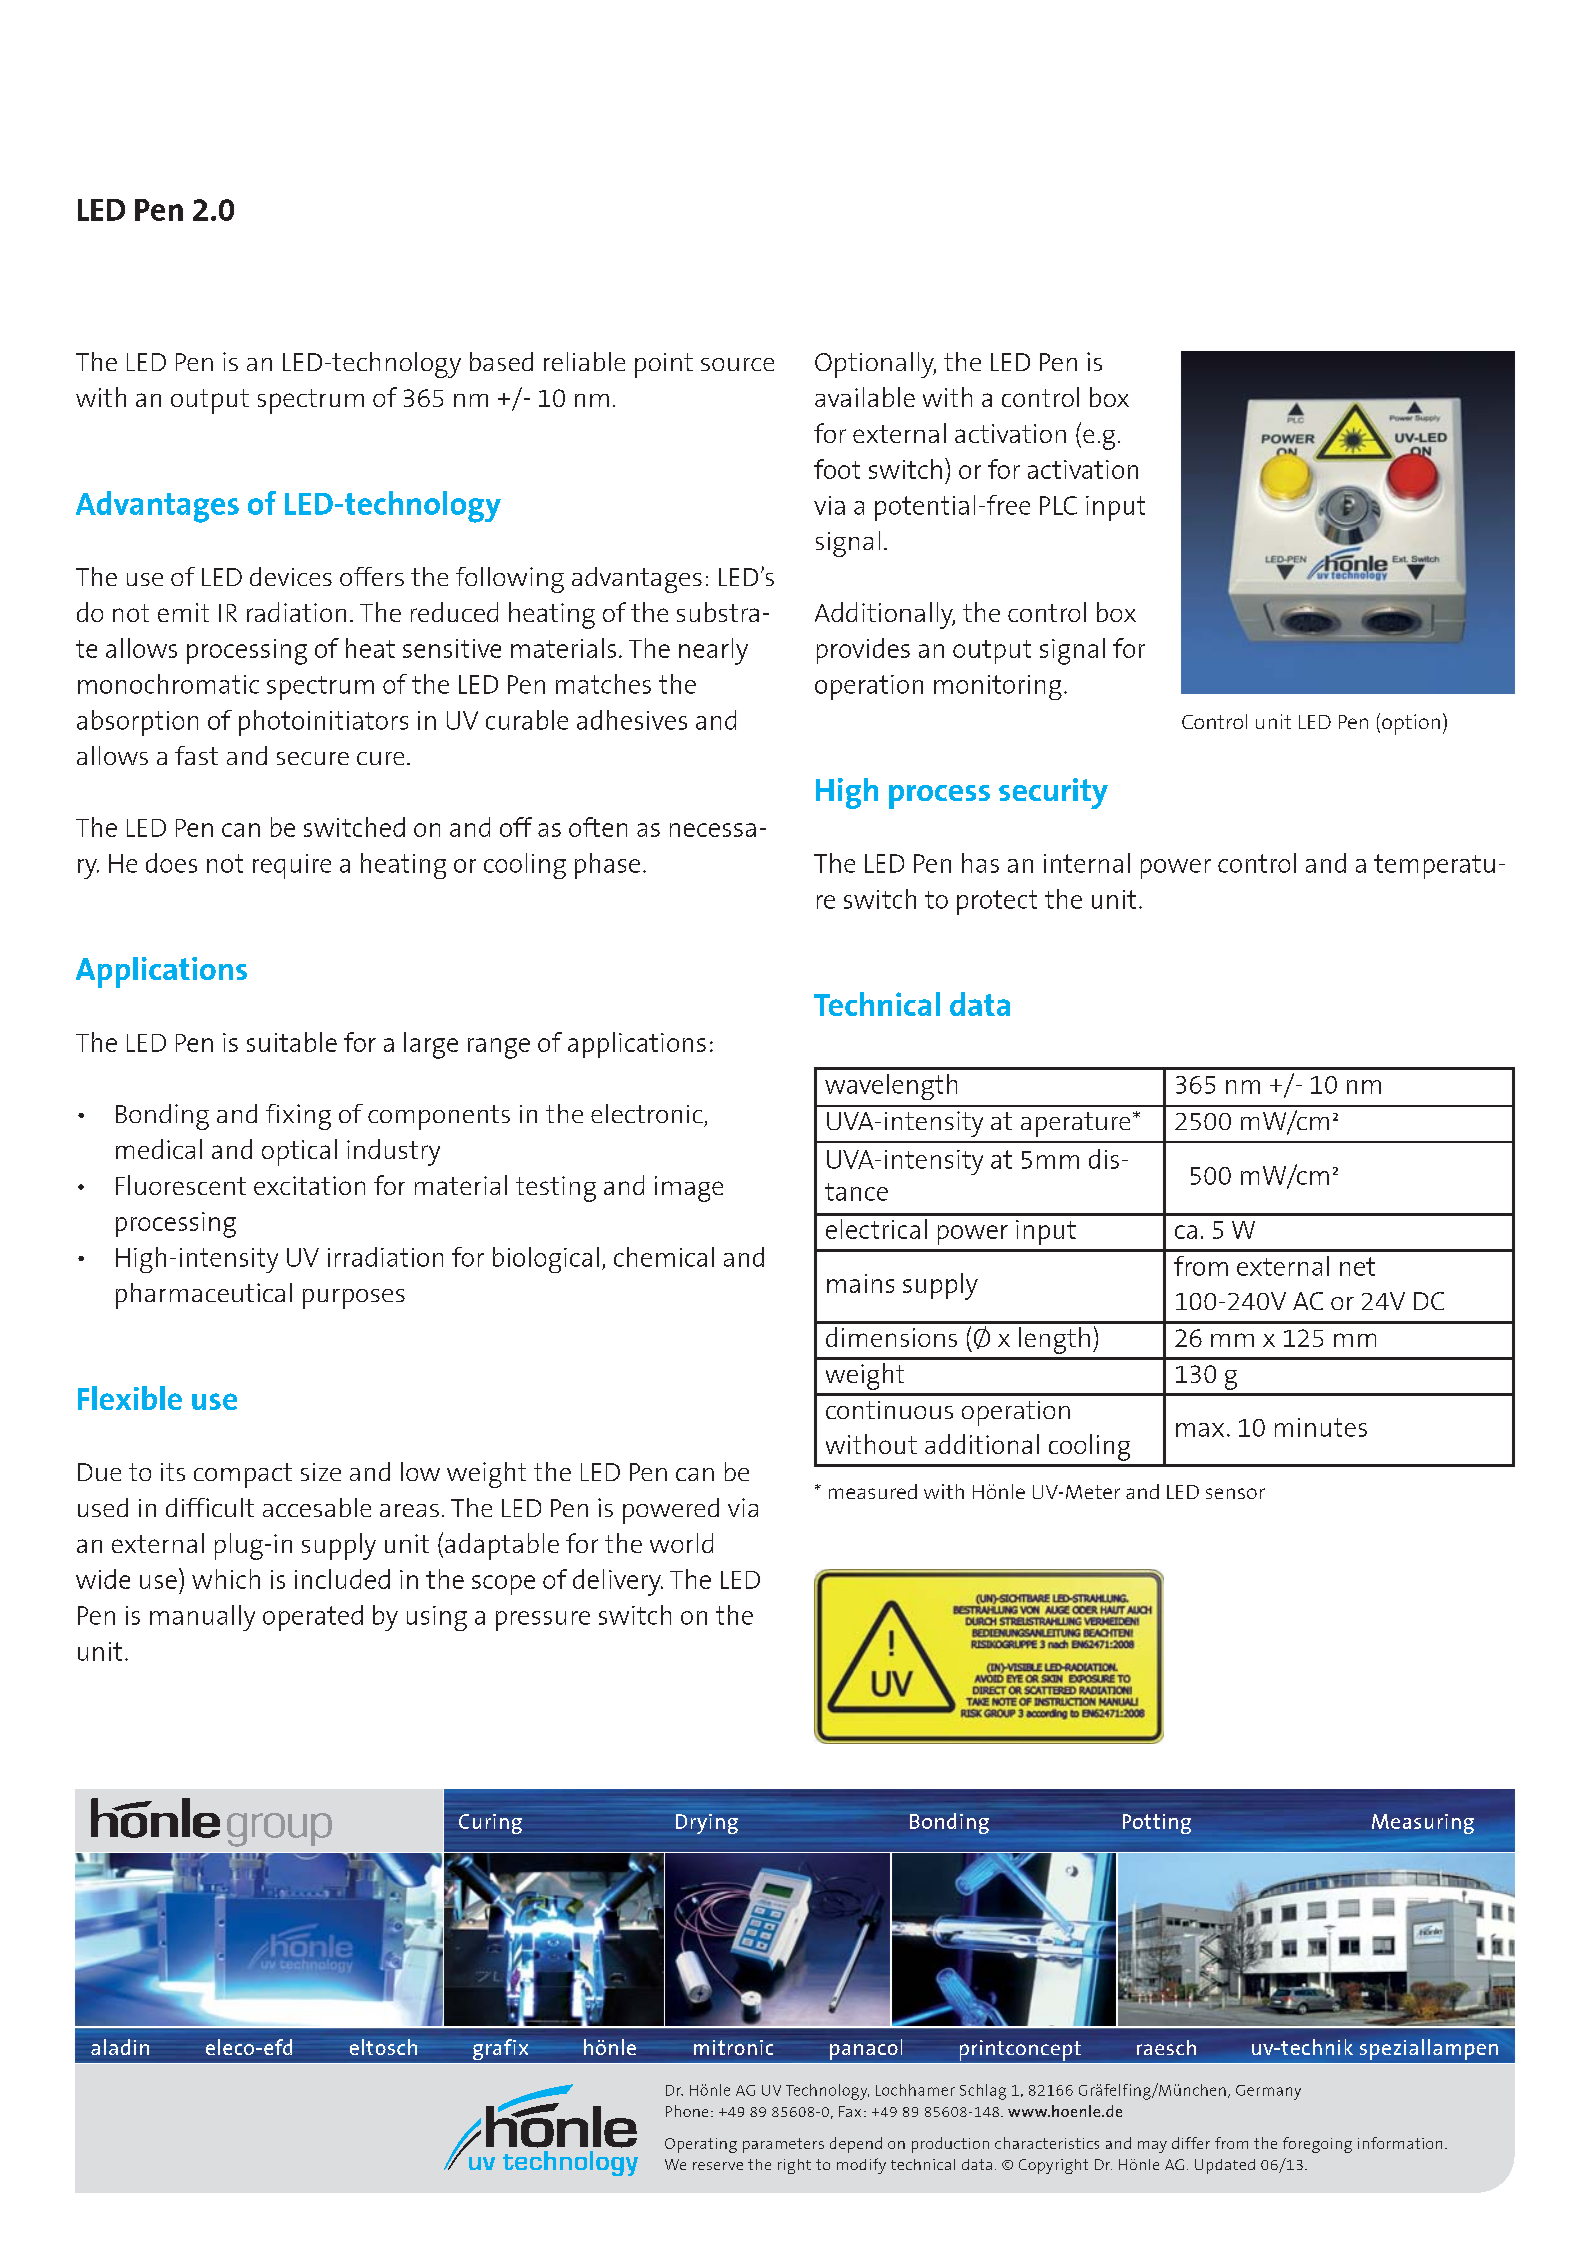 The width and height of the document is (1590, 2250). Describe the element at coordinates (687, 2111) in the document. I see `Phone` at that location.
